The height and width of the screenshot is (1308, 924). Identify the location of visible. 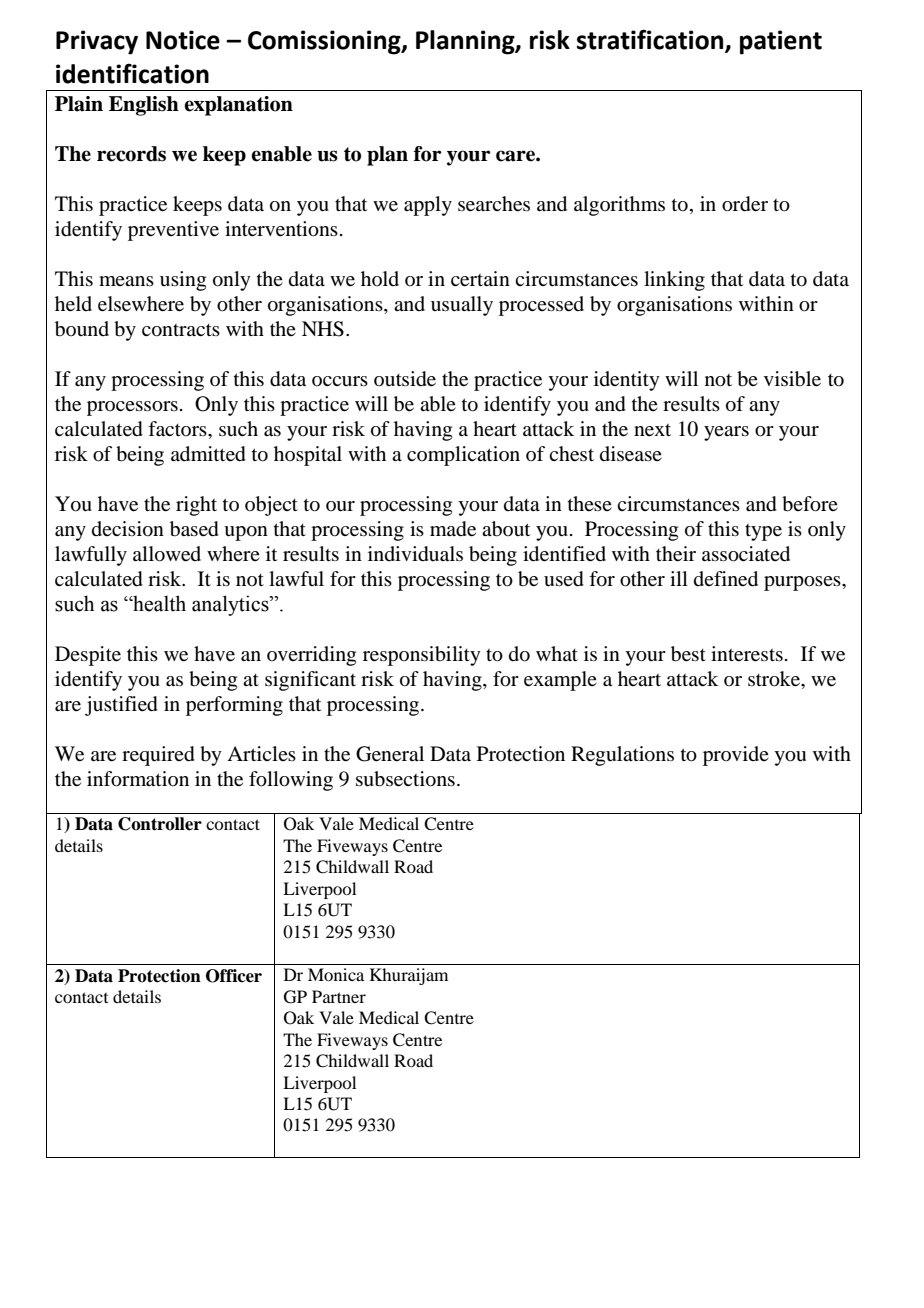
(792, 379).
